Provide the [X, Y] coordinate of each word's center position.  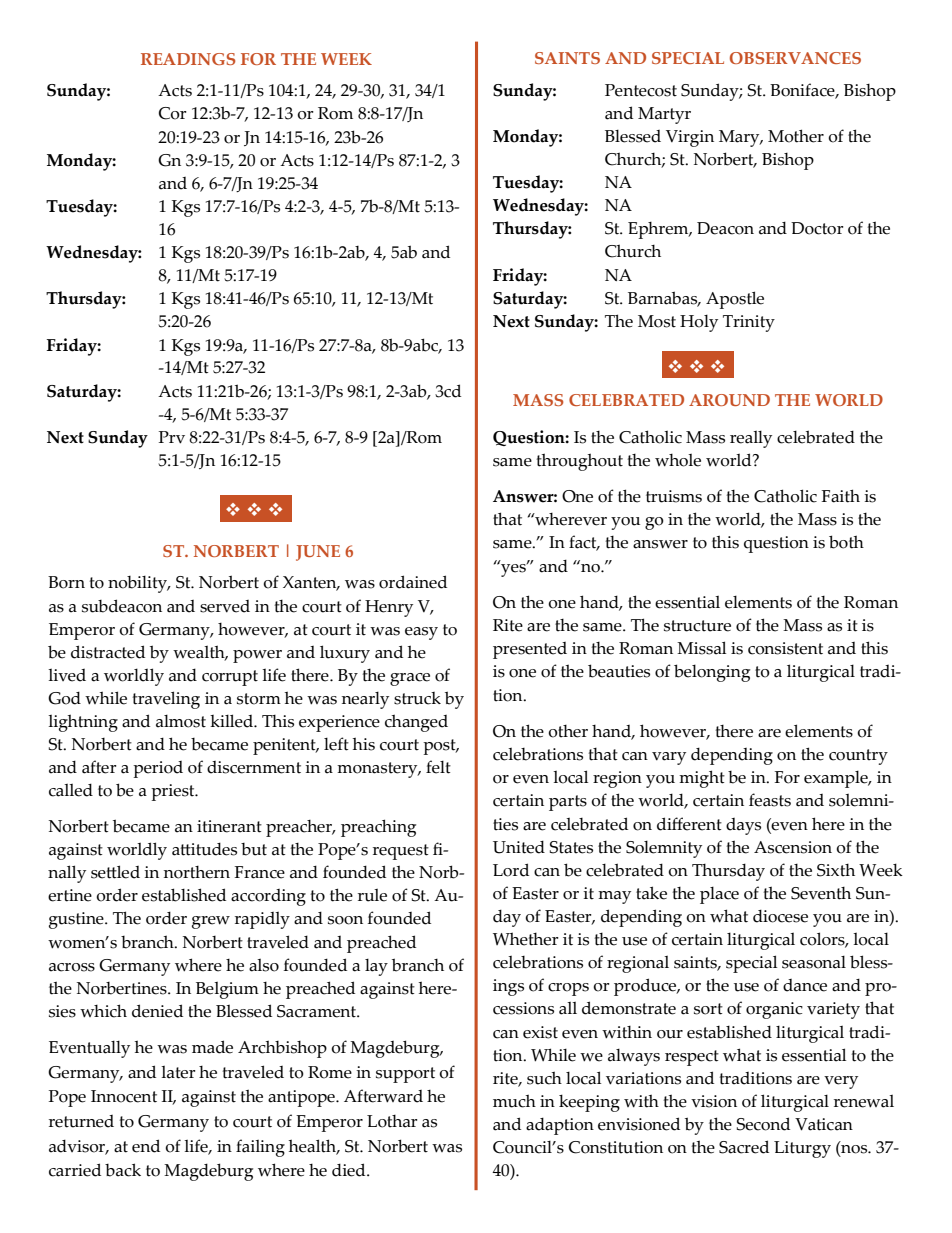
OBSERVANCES [795, 58]
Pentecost [641, 90]
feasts [770, 800]
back [123, 1170]
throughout [580, 462]
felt [438, 767]
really [751, 439]
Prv [172, 437]
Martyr [664, 115]
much [514, 1101]
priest [174, 792]
